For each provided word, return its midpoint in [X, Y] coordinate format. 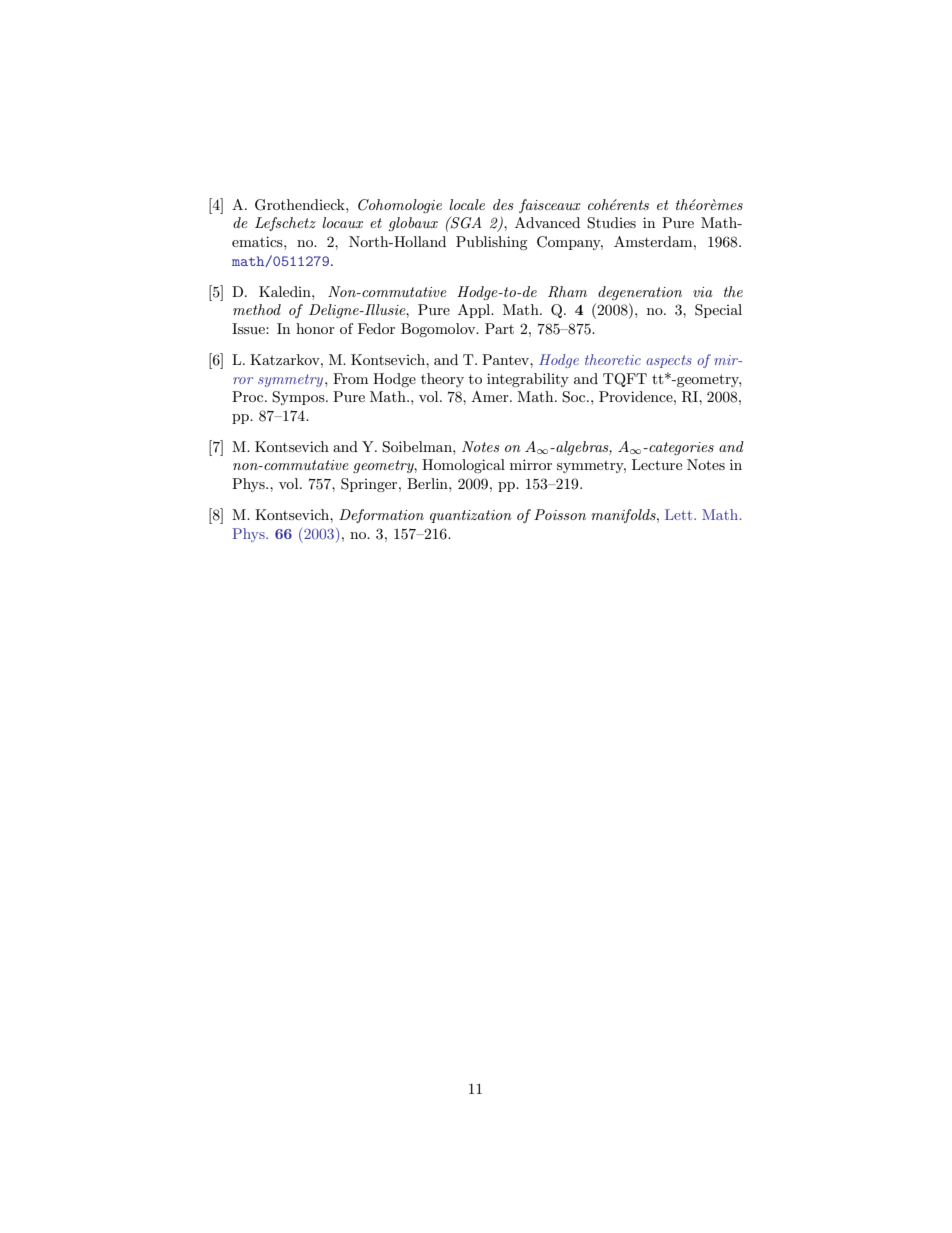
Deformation [381, 516]
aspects [669, 361]
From [350, 378]
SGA [465, 222]
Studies [611, 223]
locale [467, 204]
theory [442, 380]
